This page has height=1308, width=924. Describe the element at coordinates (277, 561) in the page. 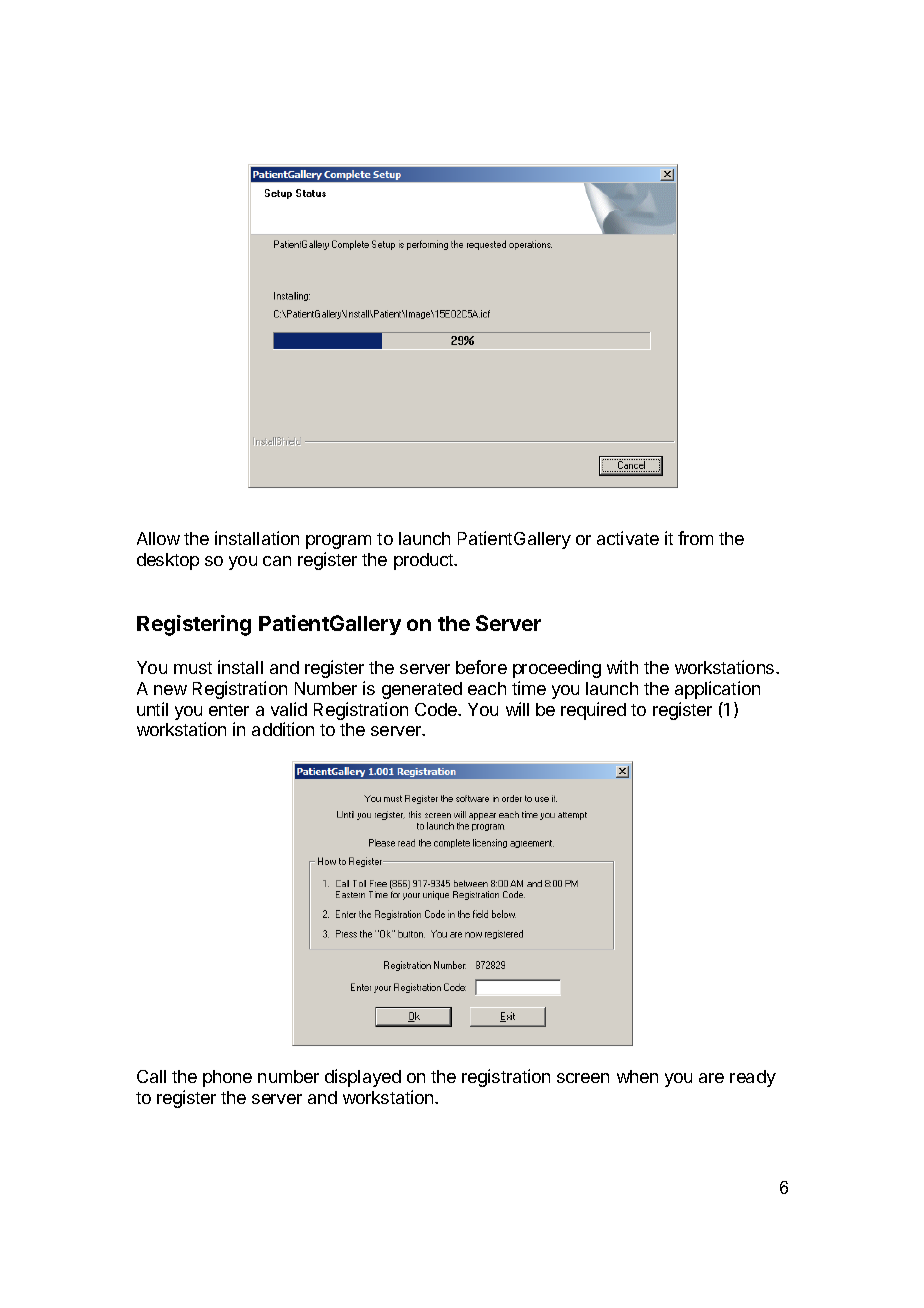

I see `can` at that location.
